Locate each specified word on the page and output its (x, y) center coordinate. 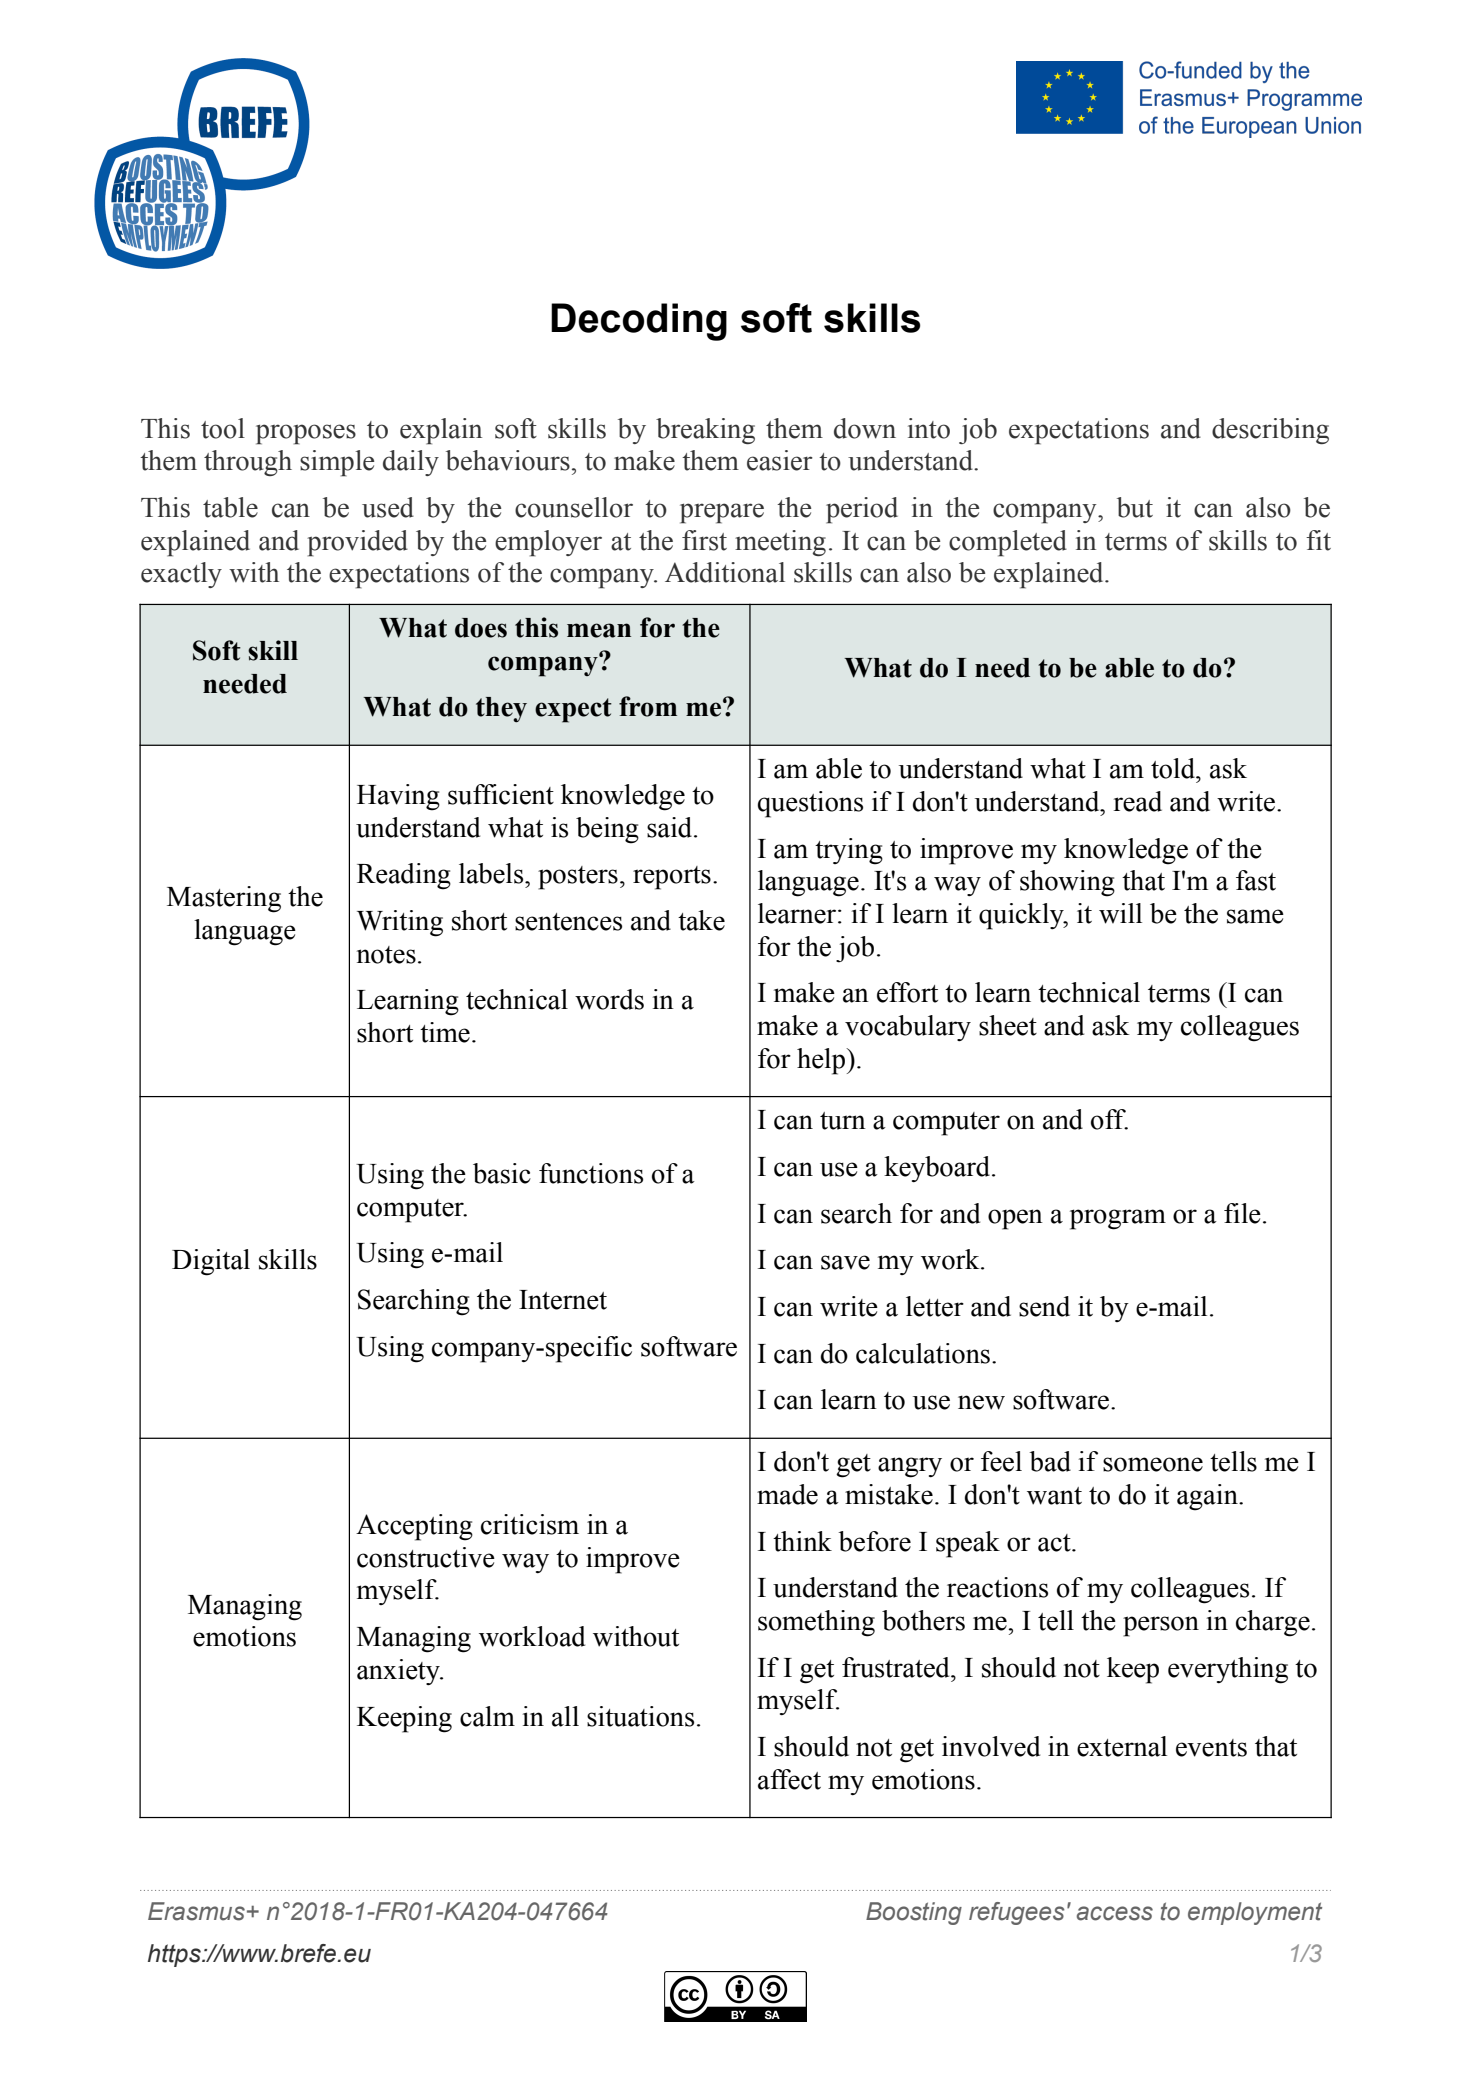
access (1115, 1913)
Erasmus (196, 1911)
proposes (306, 434)
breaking (705, 431)
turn (843, 1121)
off (1109, 1119)
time (445, 1032)
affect (789, 1779)
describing (1270, 431)
